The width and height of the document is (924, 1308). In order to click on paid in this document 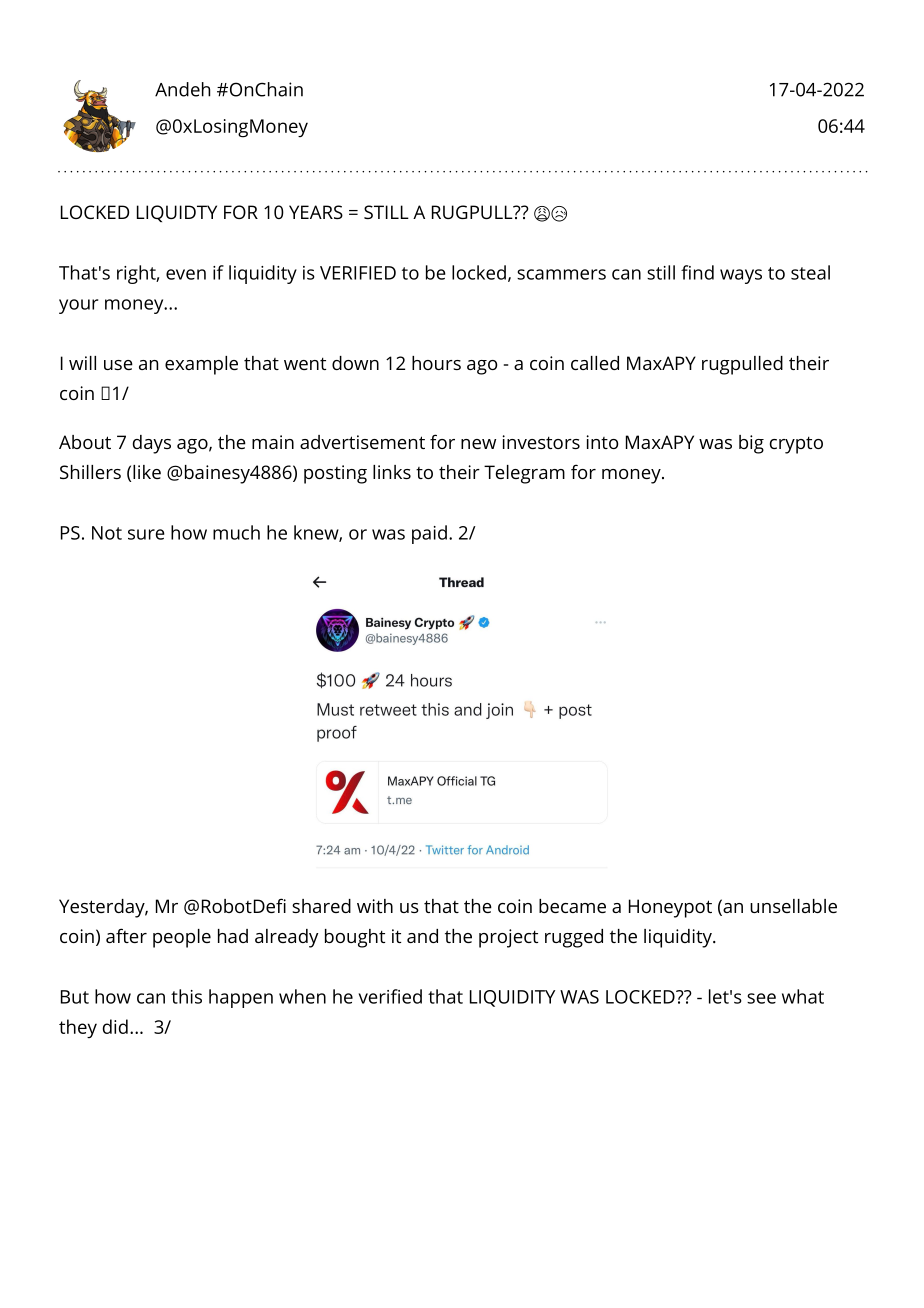, I will do `click(429, 534)`.
